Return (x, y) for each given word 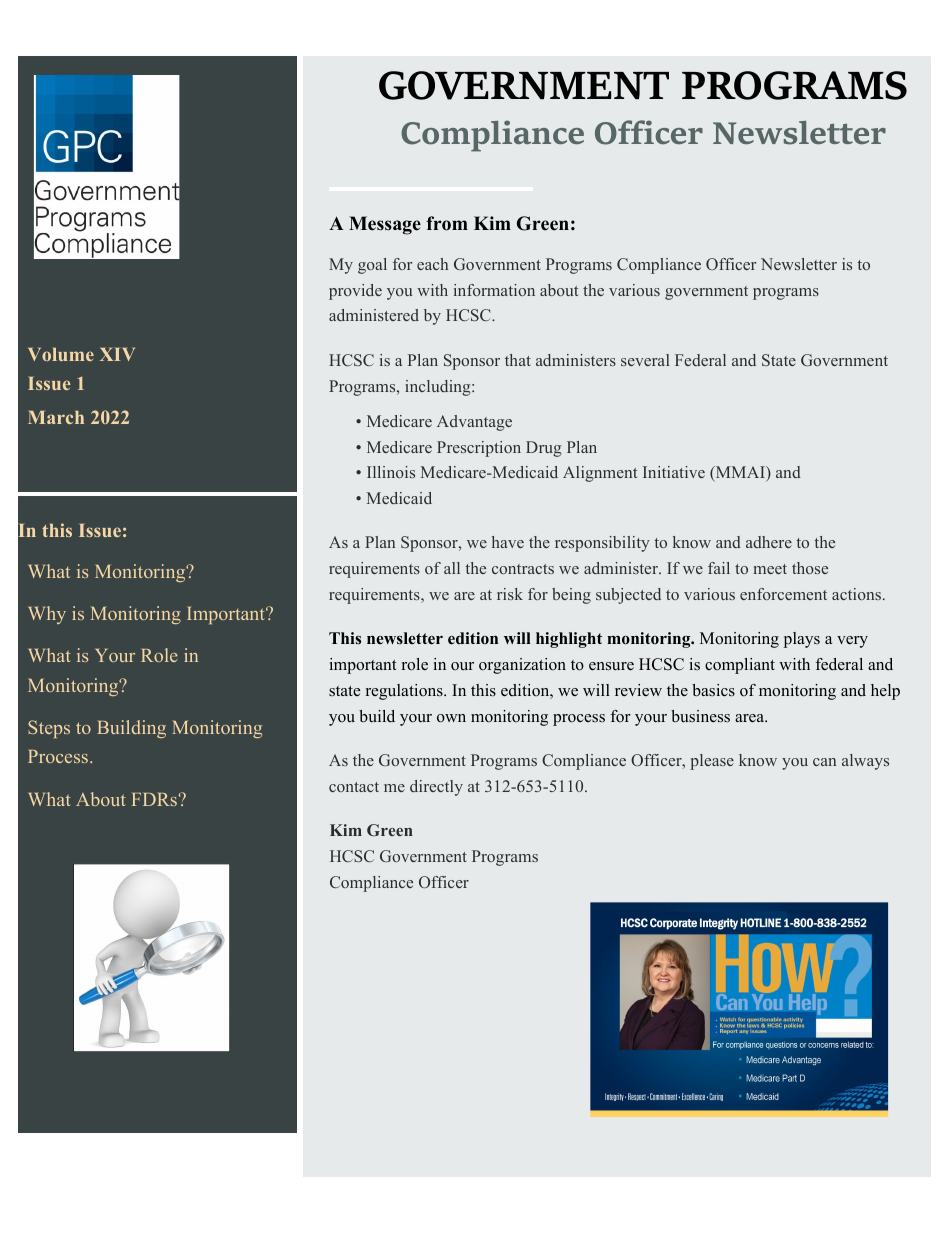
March (56, 417)
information (494, 290)
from (447, 223)
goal (372, 266)
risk (510, 594)
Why (47, 615)
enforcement (783, 594)
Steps (49, 729)
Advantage (474, 423)
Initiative (674, 472)
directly (436, 788)
